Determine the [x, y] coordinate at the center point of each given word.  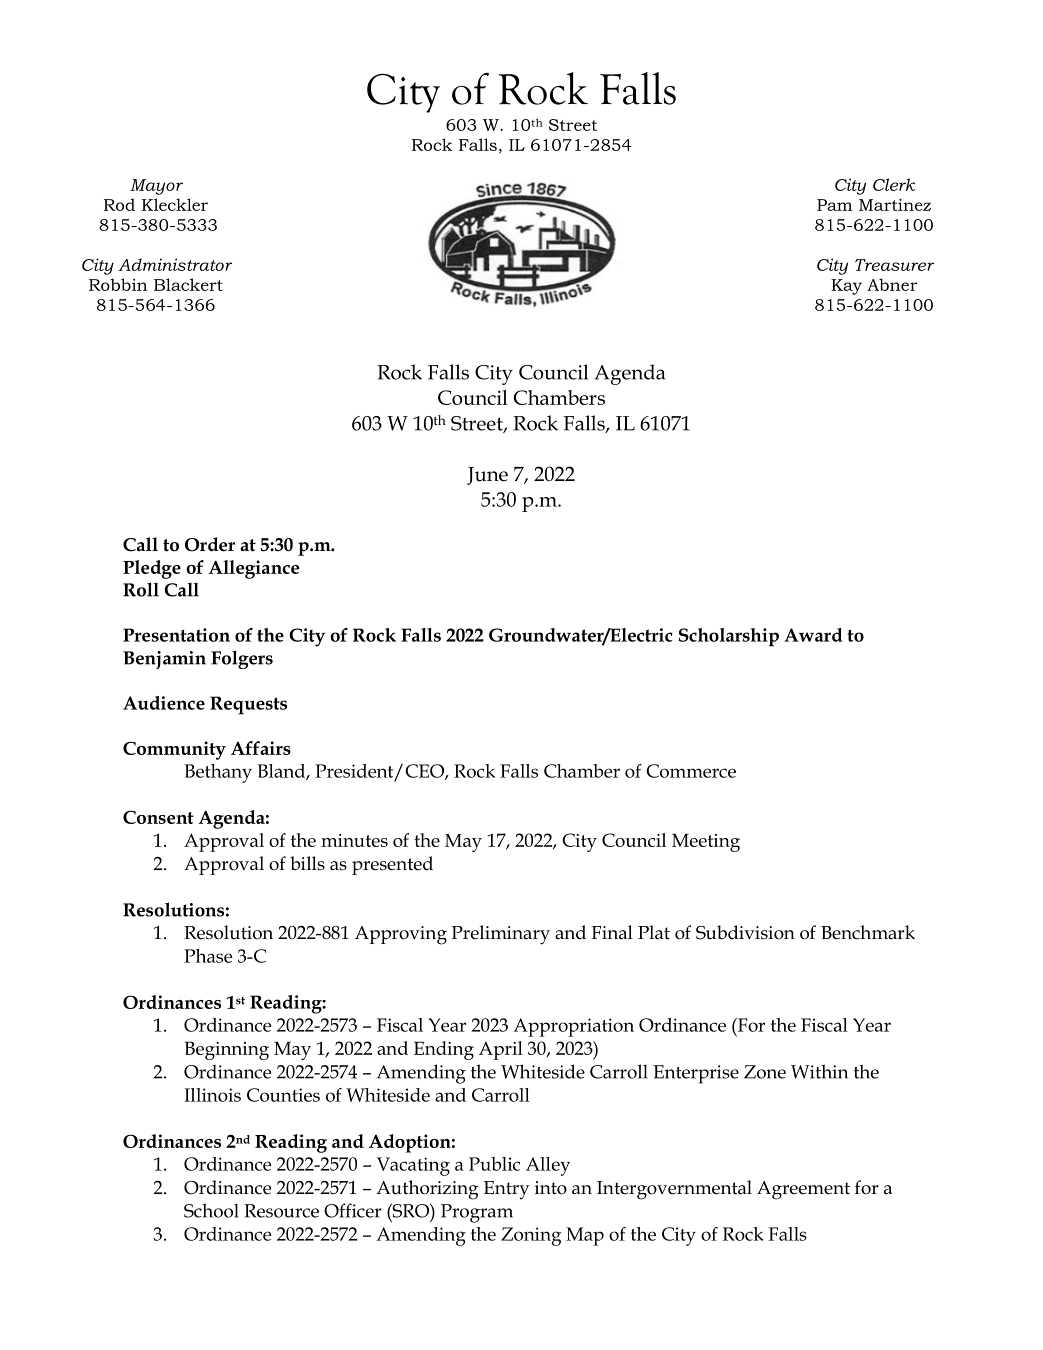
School [211, 1210]
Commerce [691, 771]
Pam [835, 205]
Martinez [895, 205]
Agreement [803, 1190]
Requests [248, 705]
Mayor [156, 187]
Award [813, 635]
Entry [506, 1190]
